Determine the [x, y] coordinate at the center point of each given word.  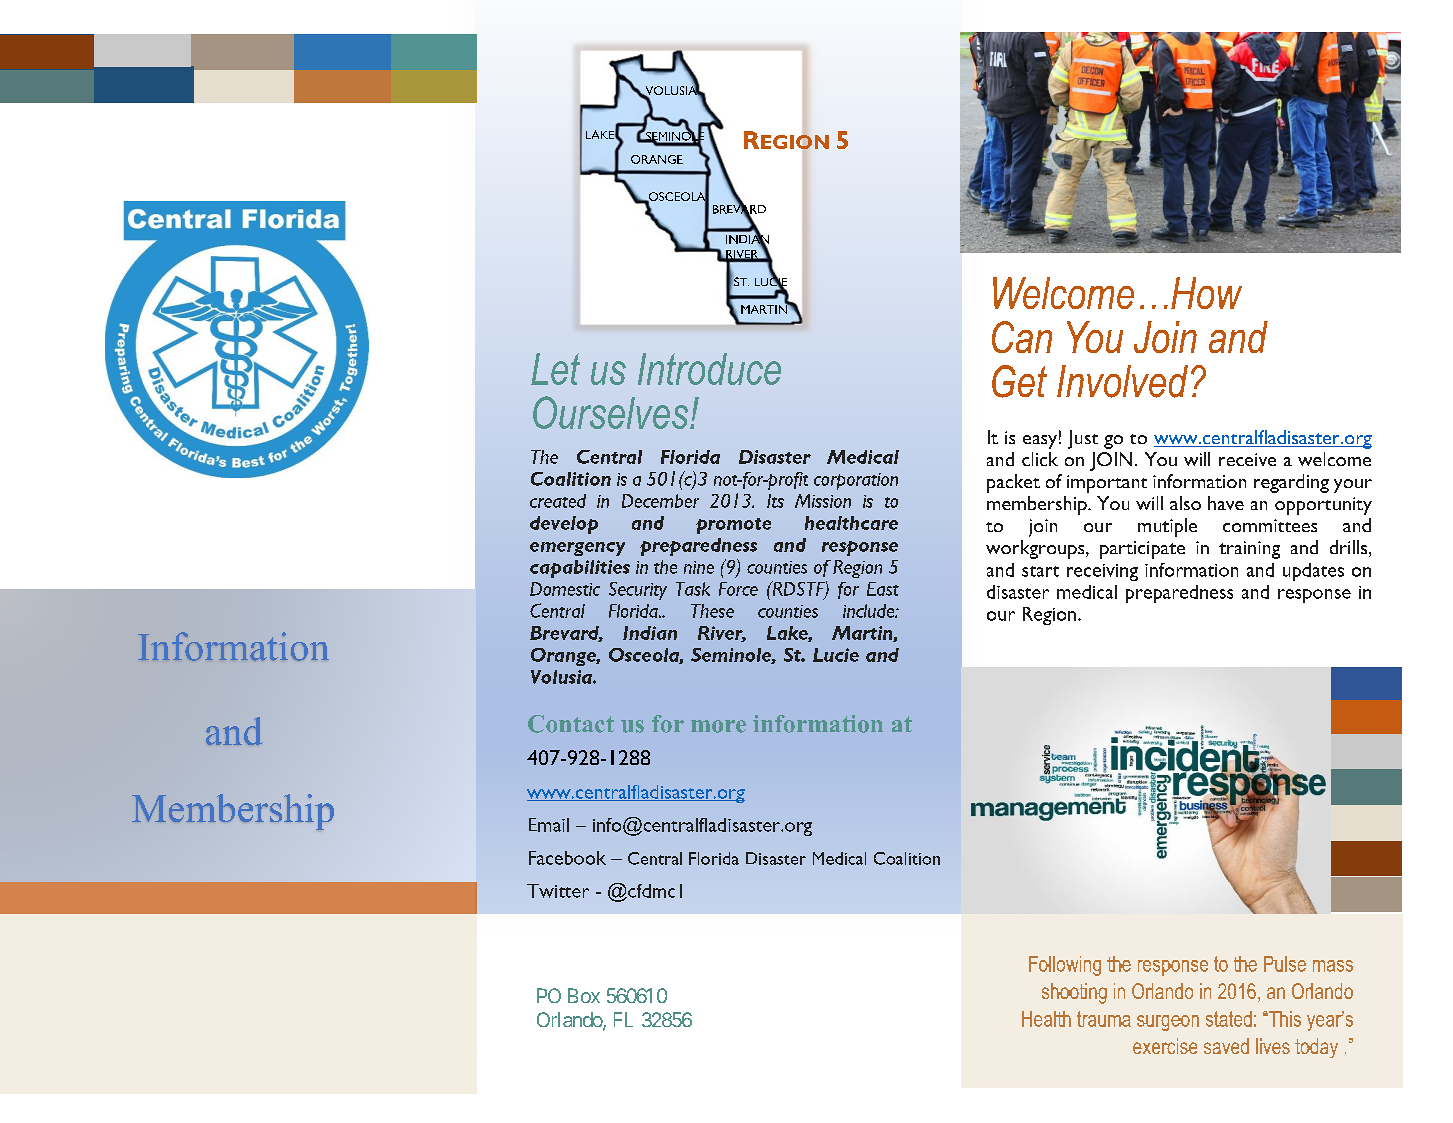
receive [1247, 459]
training [1249, 550]
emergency [577, 549]
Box [584, 995]
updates [1313, 572]
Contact [571, 724]
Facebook [567, 858]
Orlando [570, 1021]
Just [1083, 439]
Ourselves [612, 412]
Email [549, 825]
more [718, 726]
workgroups [1036, 549]
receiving [1102, 572]
